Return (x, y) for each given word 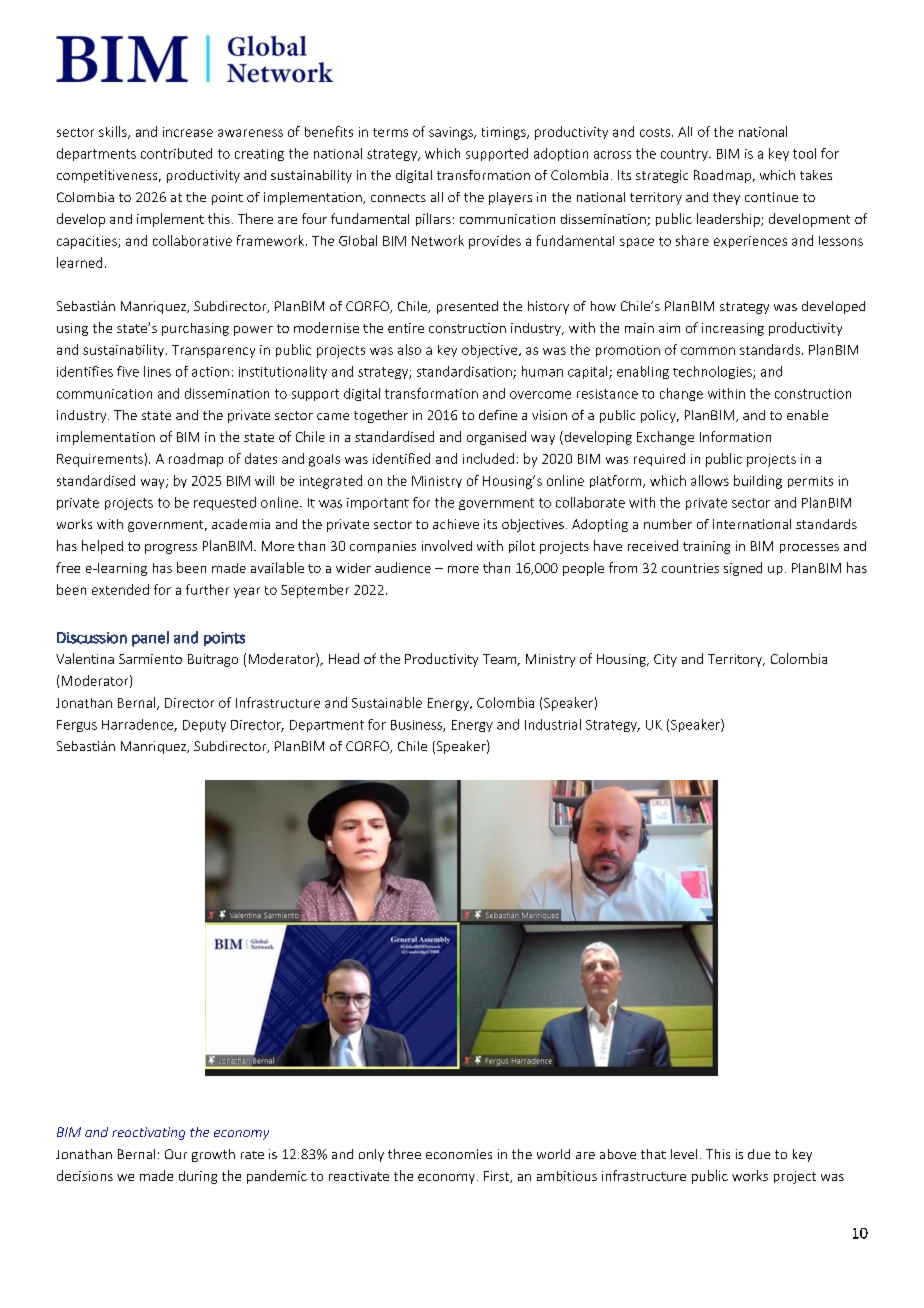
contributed (176, 153)
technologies (713, 372)
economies (459, 1154)
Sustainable (387, 702)
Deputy (204, 726)
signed (743, 569)
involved (447, 545)
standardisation (465, 372)
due (759, 1154)
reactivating (148, 1133)
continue (771, 197)
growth (213, 1155)
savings (452, 133)
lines (157, 371)
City (665, 660)
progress (171, 549)
